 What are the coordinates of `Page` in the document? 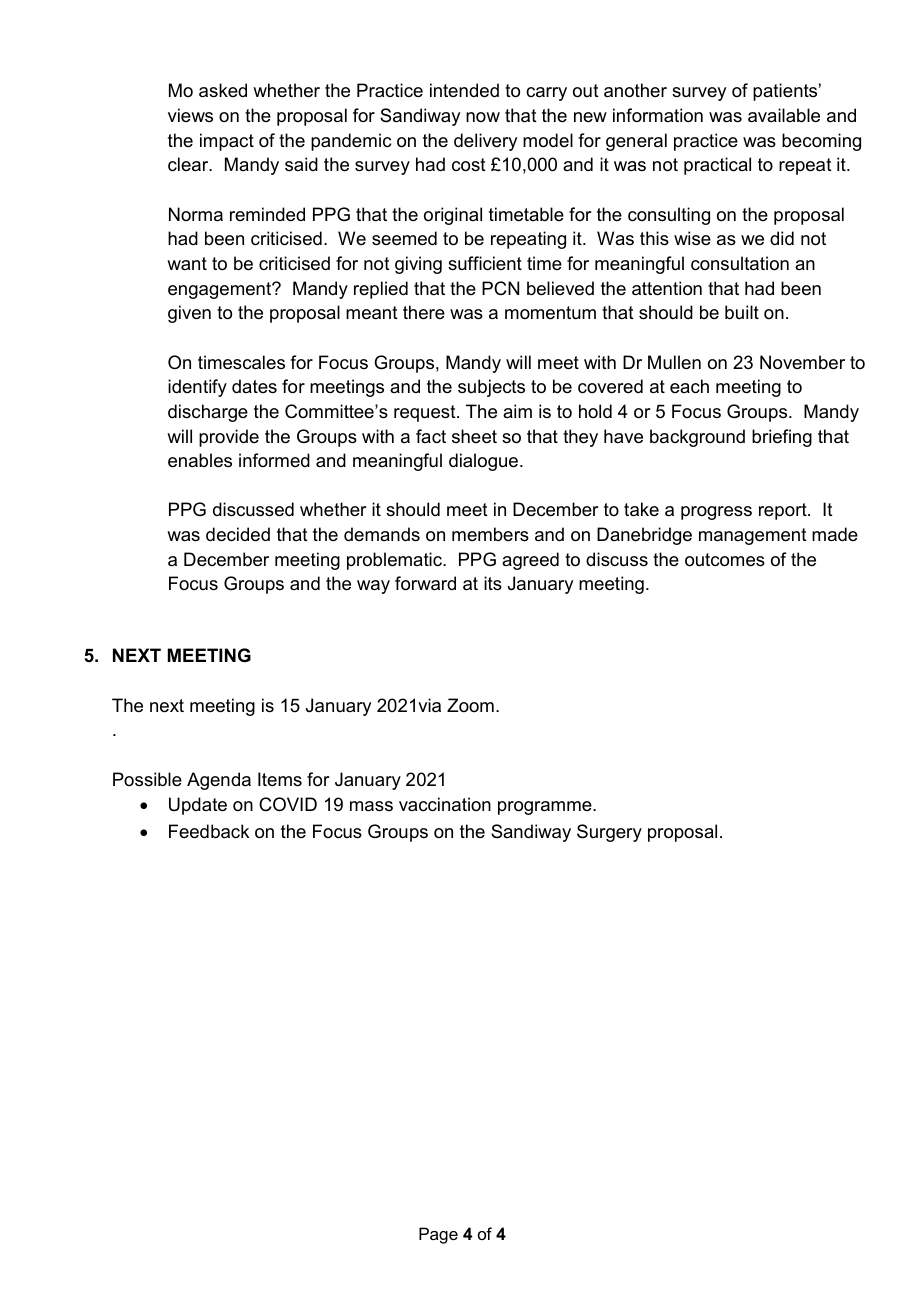 It's located at (438, 1235).
